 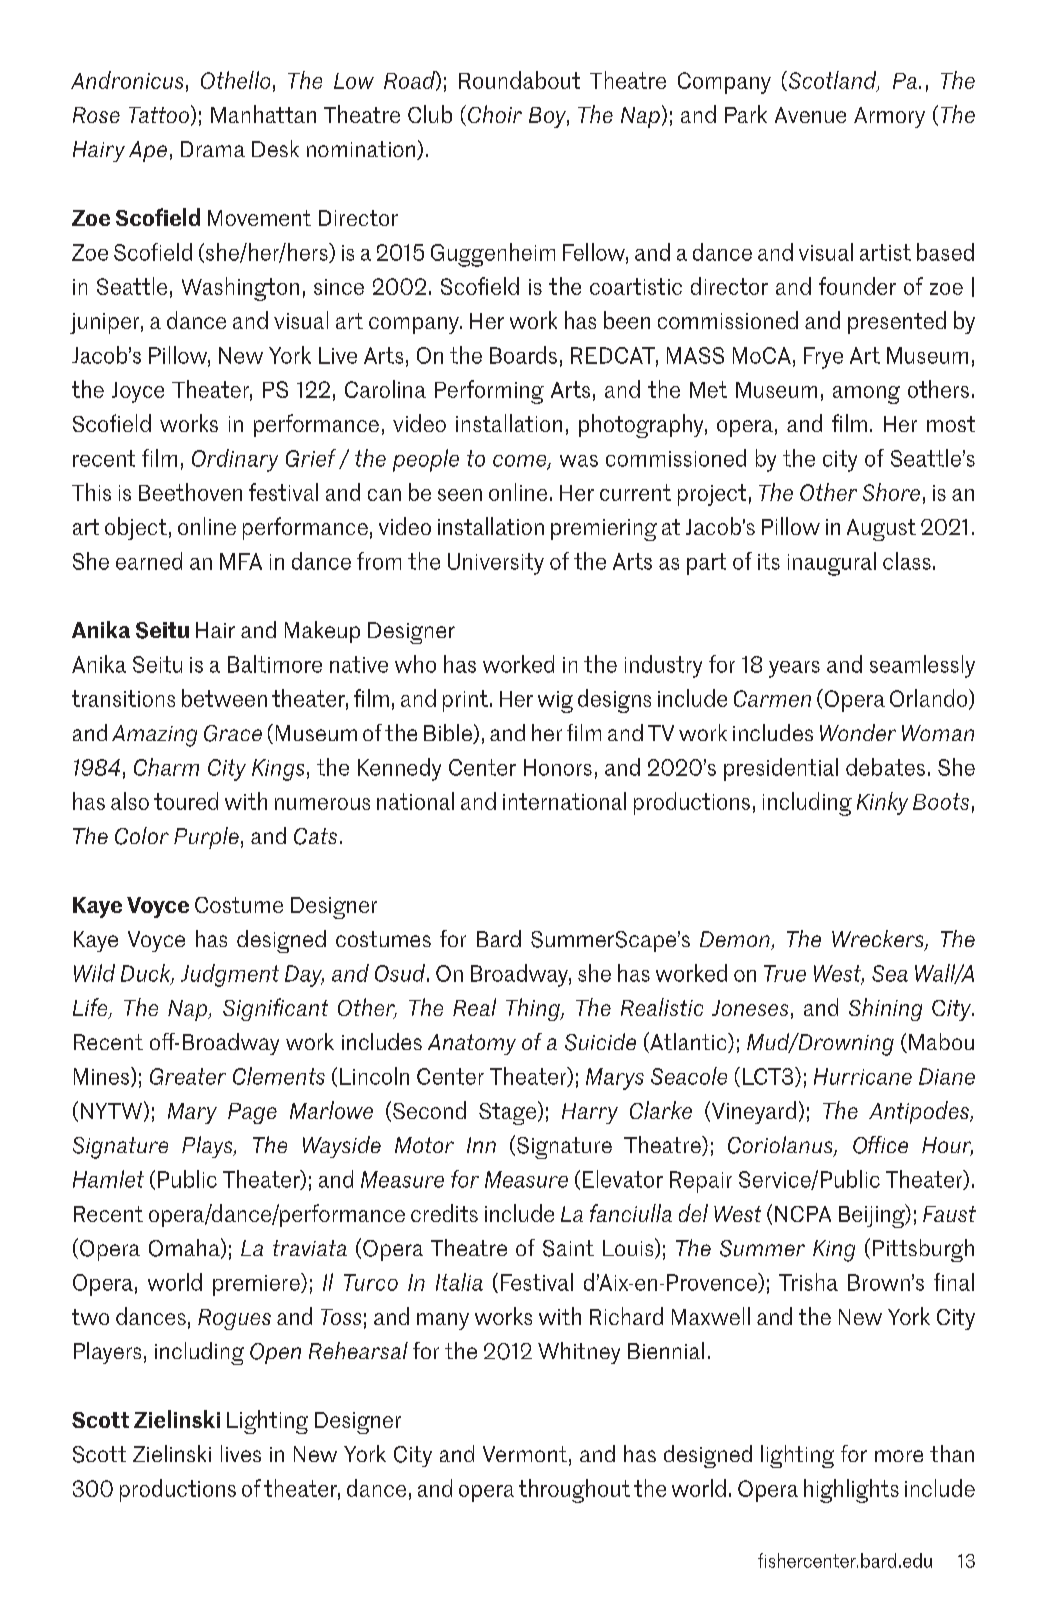 I want to click on Choir, so click(x=495, y=114).
